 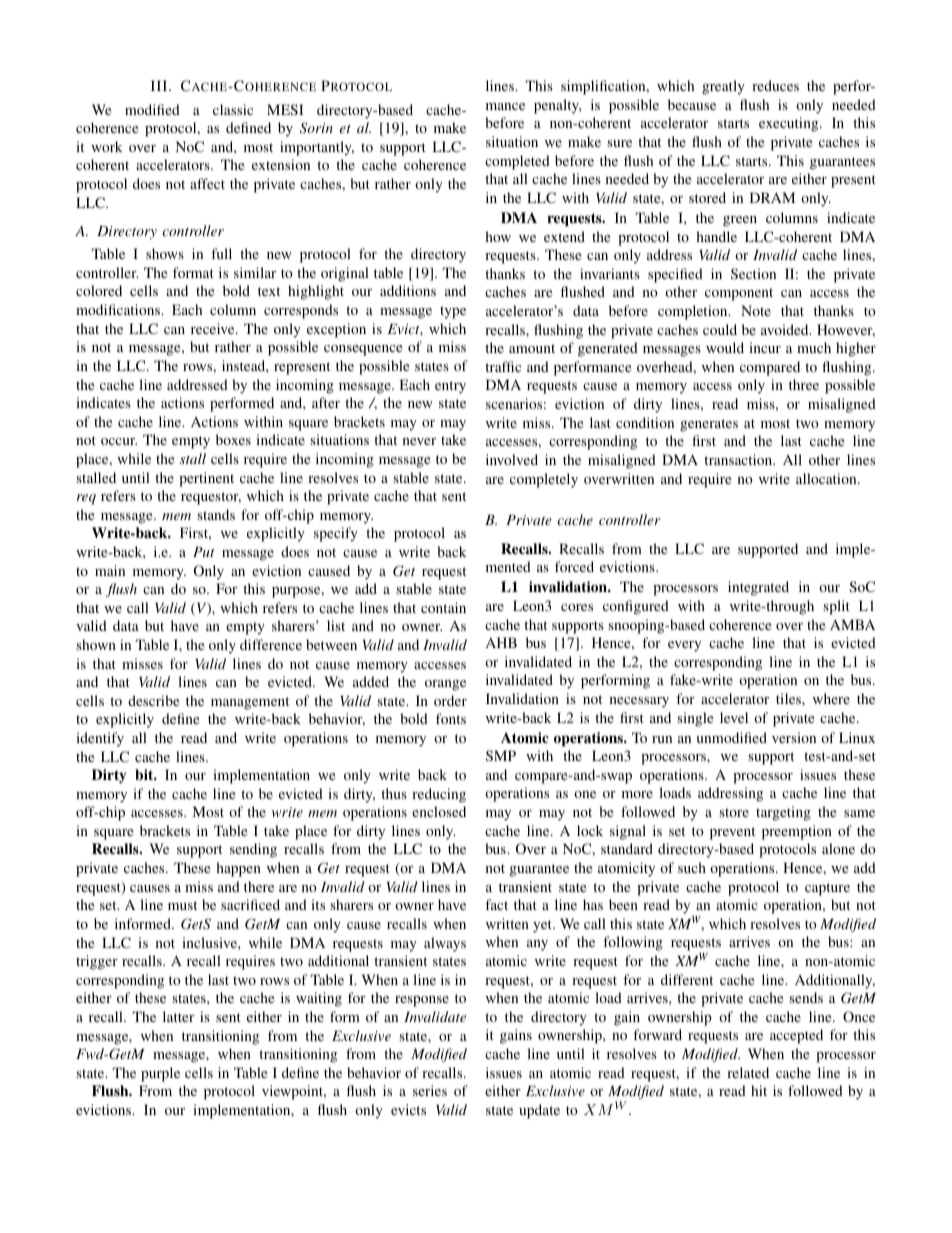 I want to click on Put, so click(x=204, y=552).
